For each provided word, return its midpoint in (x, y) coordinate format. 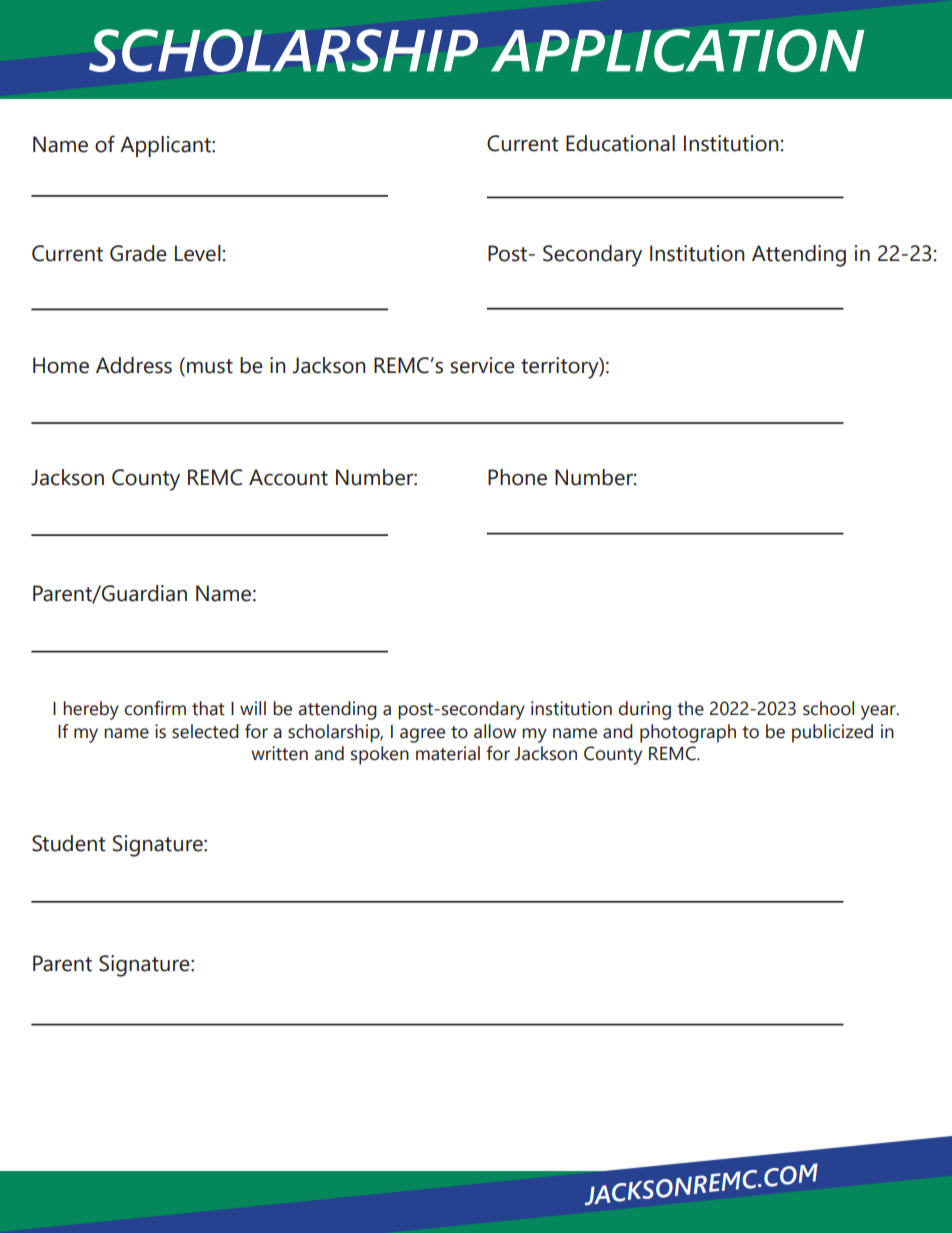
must (210, 366)
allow (495, 731)
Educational (620, 143)
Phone (517, 477)
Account (288, 477)
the (690, 708)
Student (69, 843)
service (482, 365)
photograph (688, 733)
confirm (155, 708)
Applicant (166, 146)
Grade (138, 253)
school (828, 708)
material (448, 753)
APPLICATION (678, 50)
